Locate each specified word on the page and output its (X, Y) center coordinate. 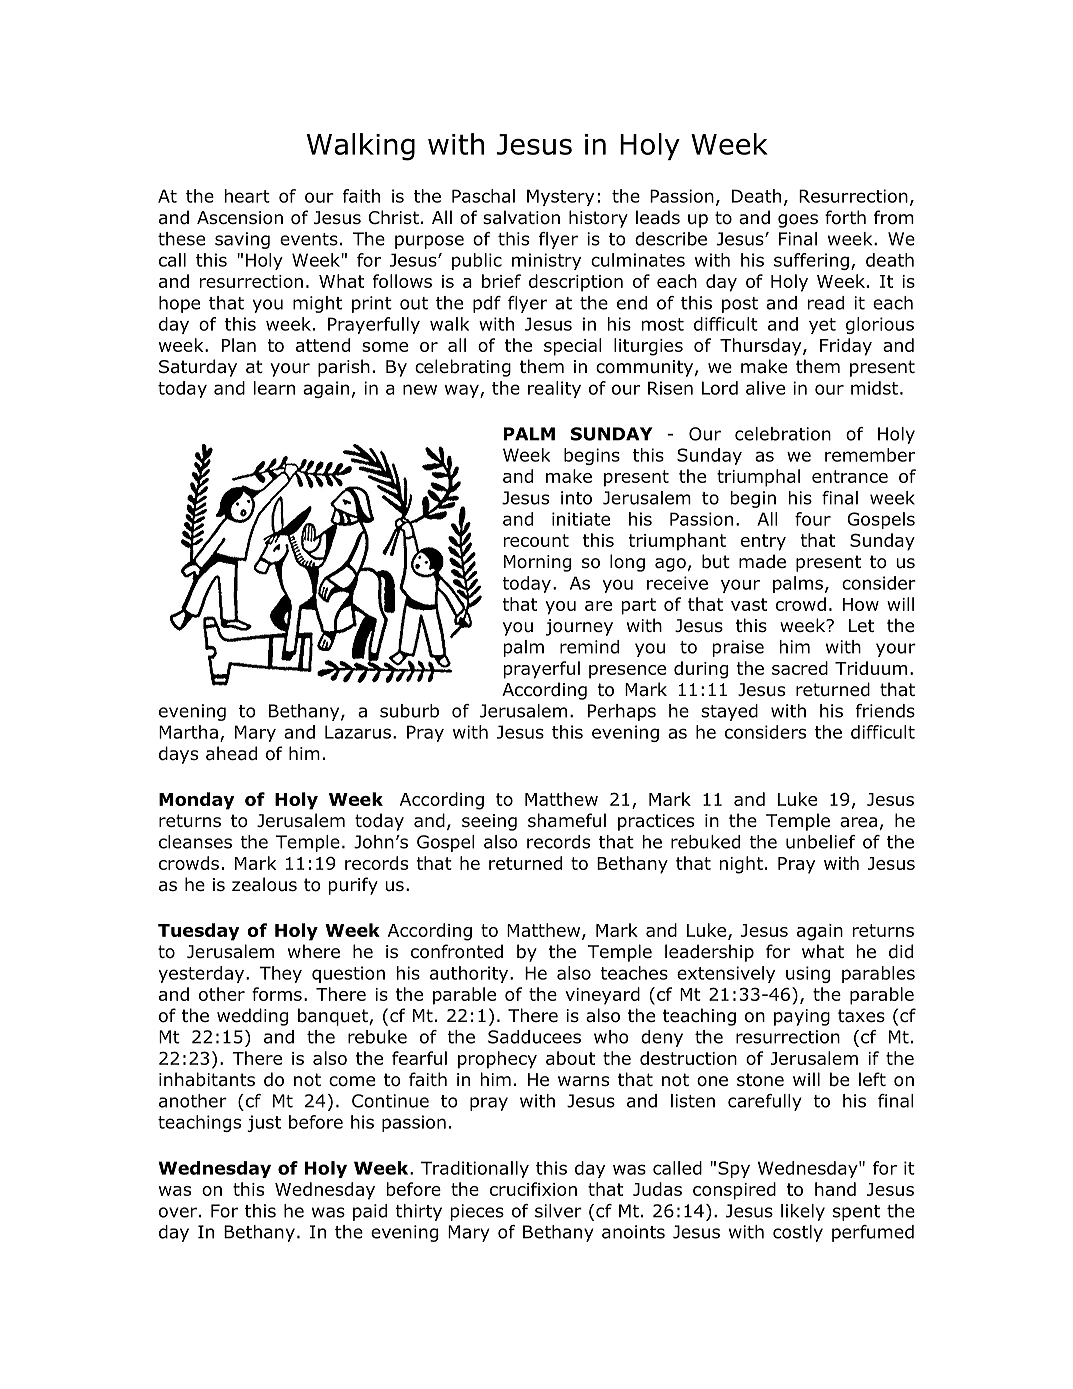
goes (798, 221)
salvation (521, 217)
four (813, 519)
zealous (264, 884)
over (178, 1212)
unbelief (821, 842)
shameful (567, 820)
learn (274, 388)
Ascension (240, 218)
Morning (537, 563)
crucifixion (533, 1189)
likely (803, 1212)
